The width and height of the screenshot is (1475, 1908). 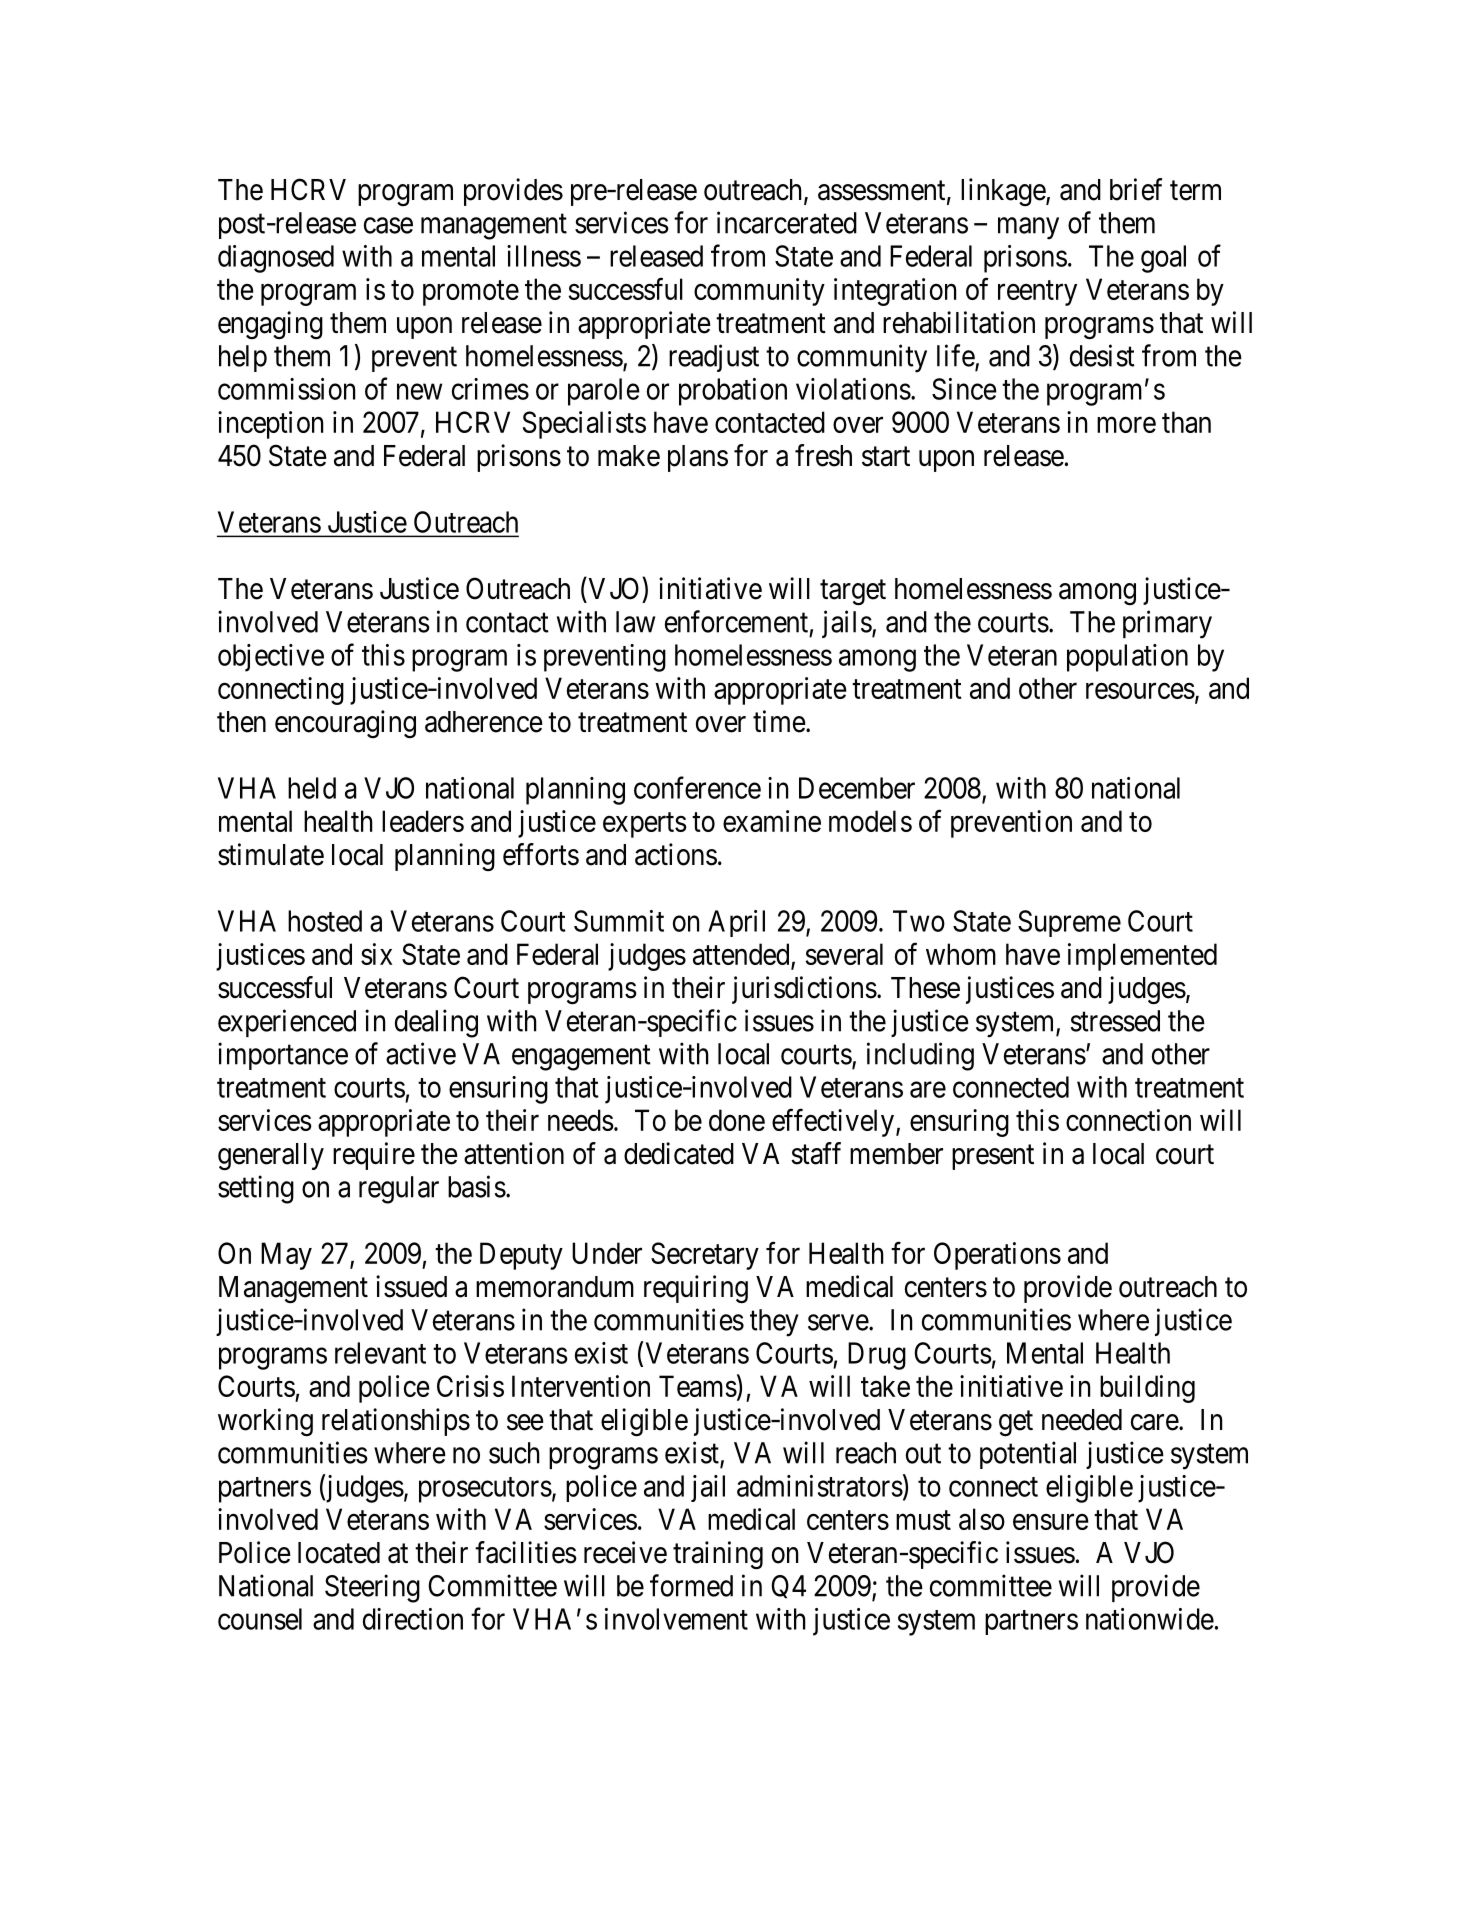 I want to click on ensure, so click(x=1051, y=1522).
